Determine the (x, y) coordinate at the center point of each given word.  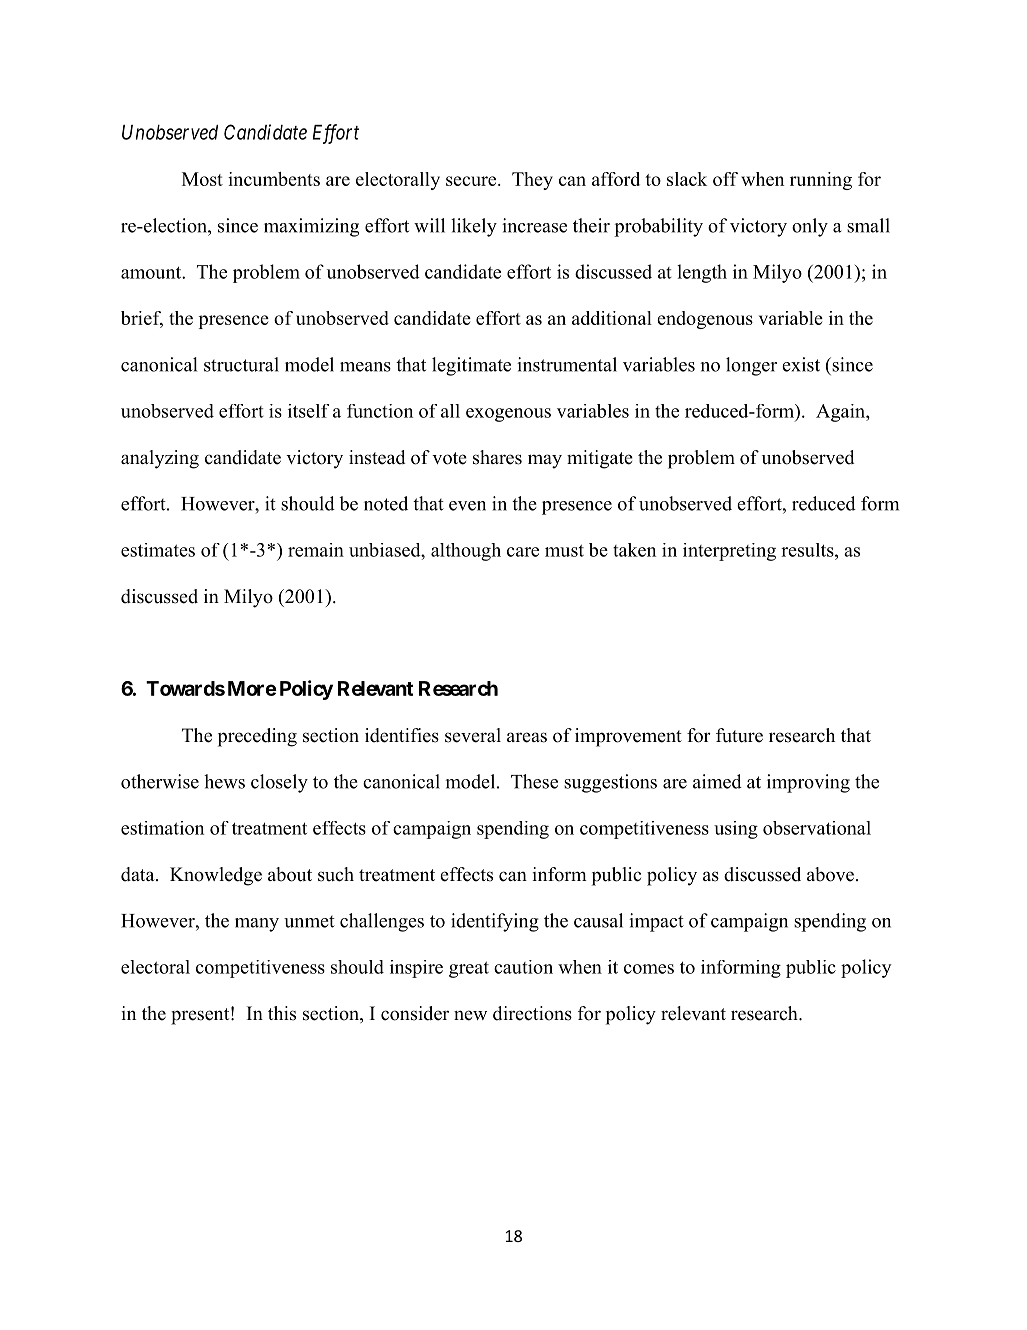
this (282, 1013)
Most (202, 179)
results (808, 550)
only (810, 227)
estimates (158, 550)
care (523, 552)
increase (534, 225)
